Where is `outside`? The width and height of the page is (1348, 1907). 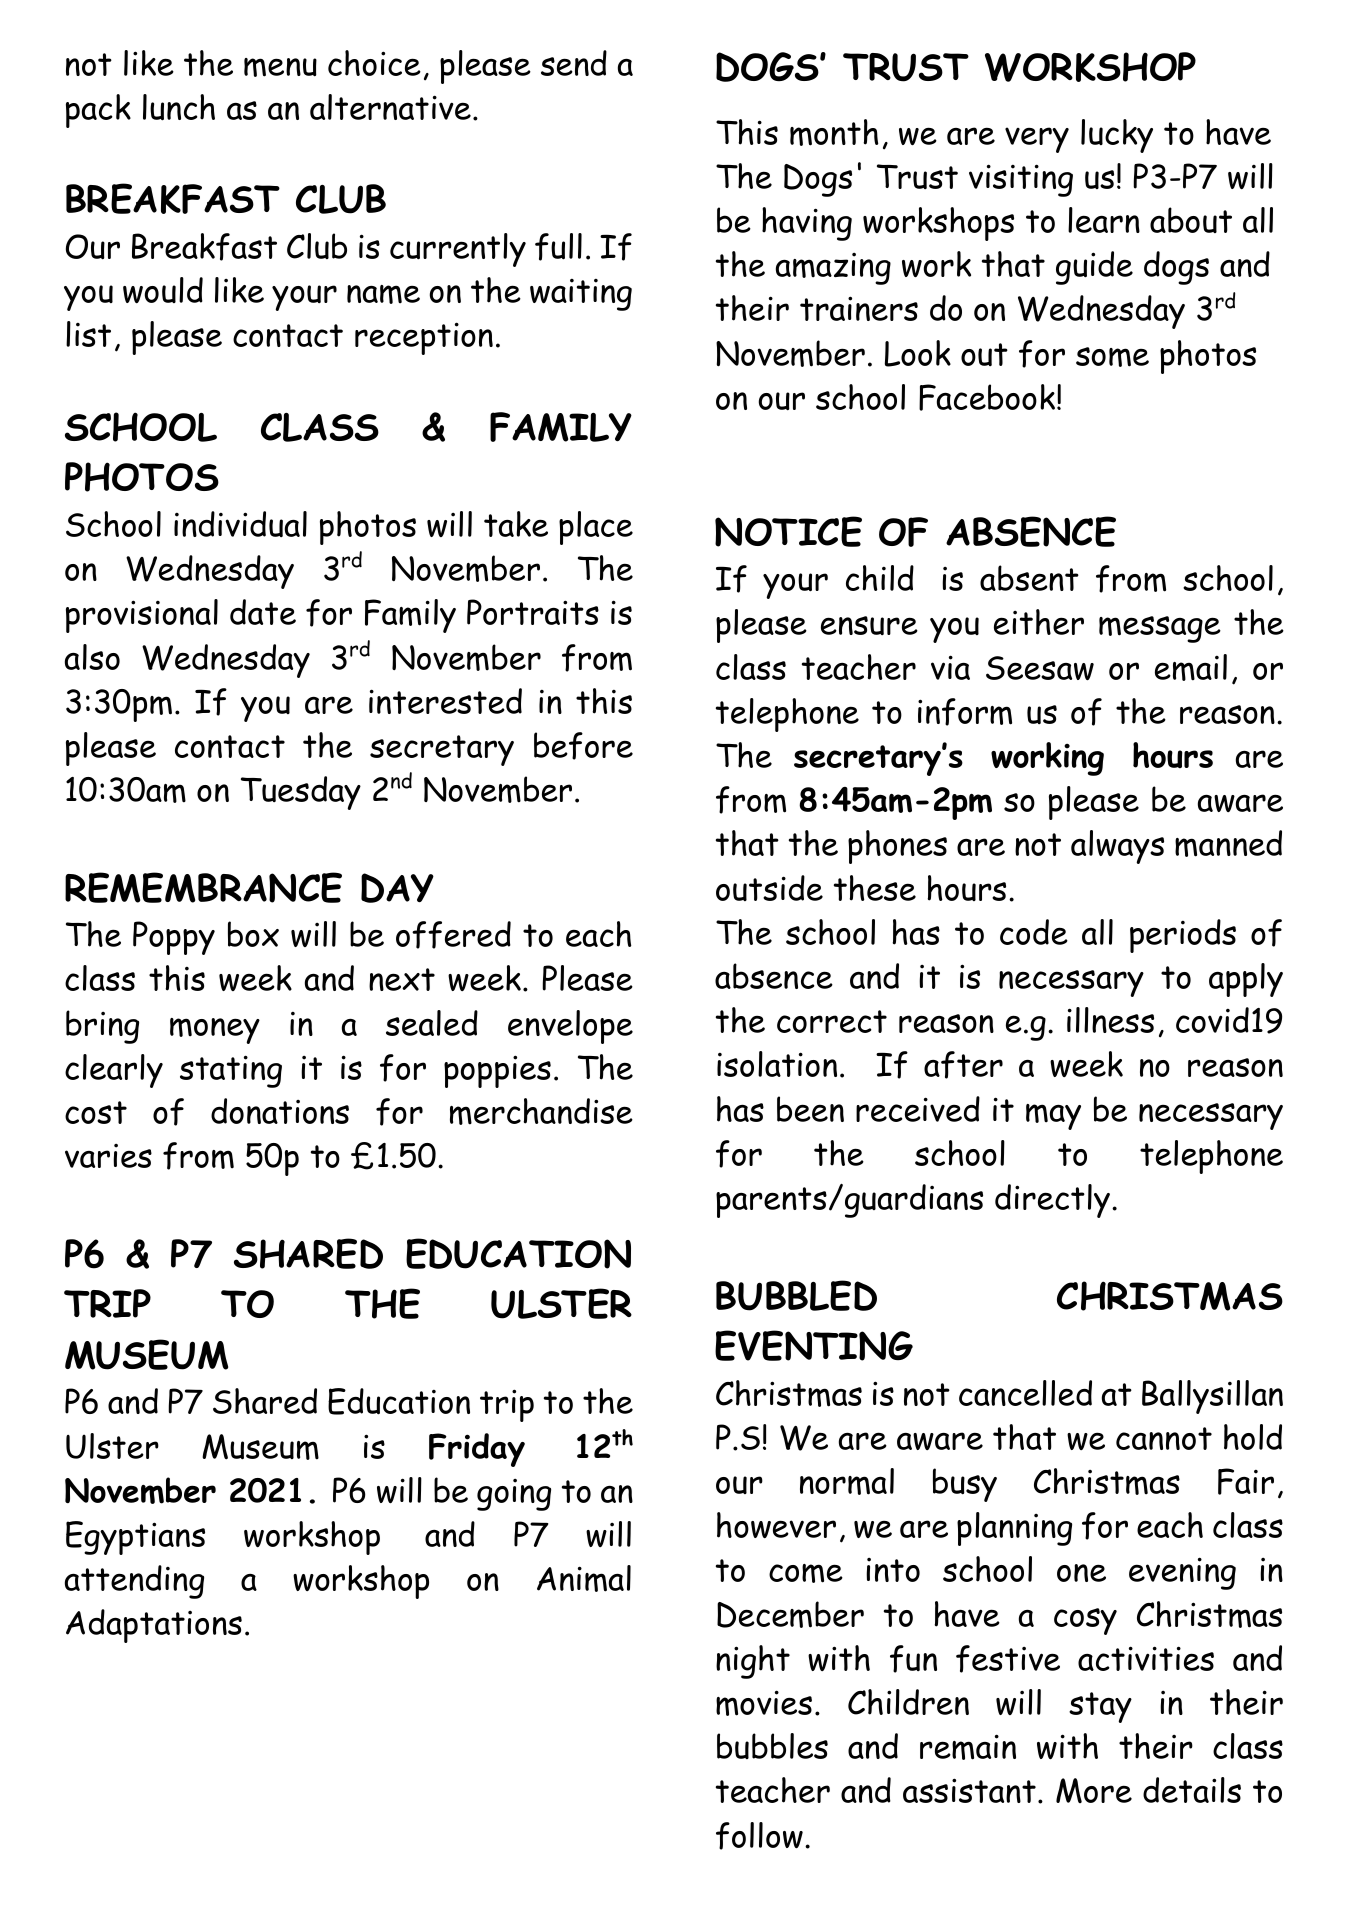
outside is located at coordinates (769, 888).
